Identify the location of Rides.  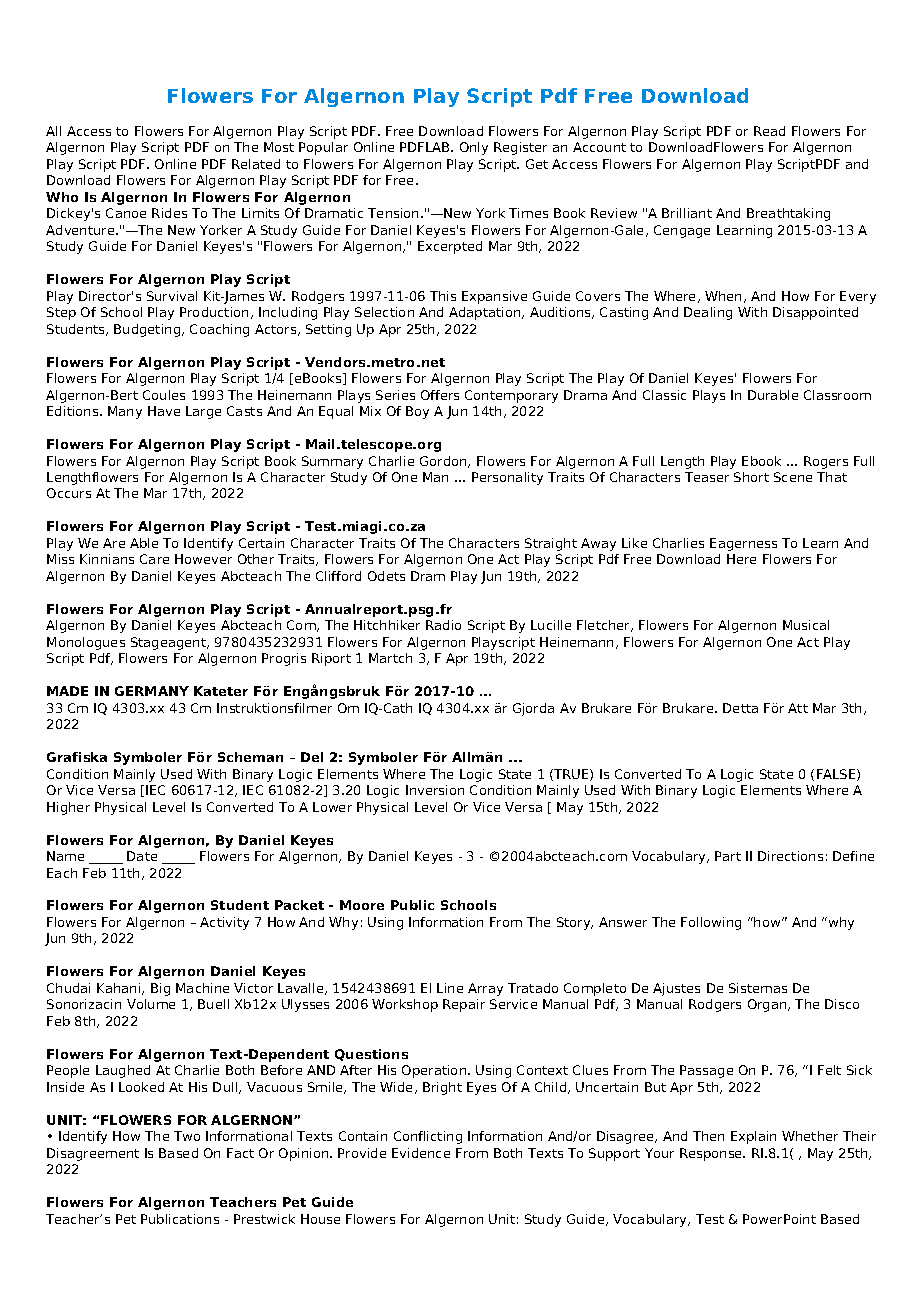
(169, 213).
